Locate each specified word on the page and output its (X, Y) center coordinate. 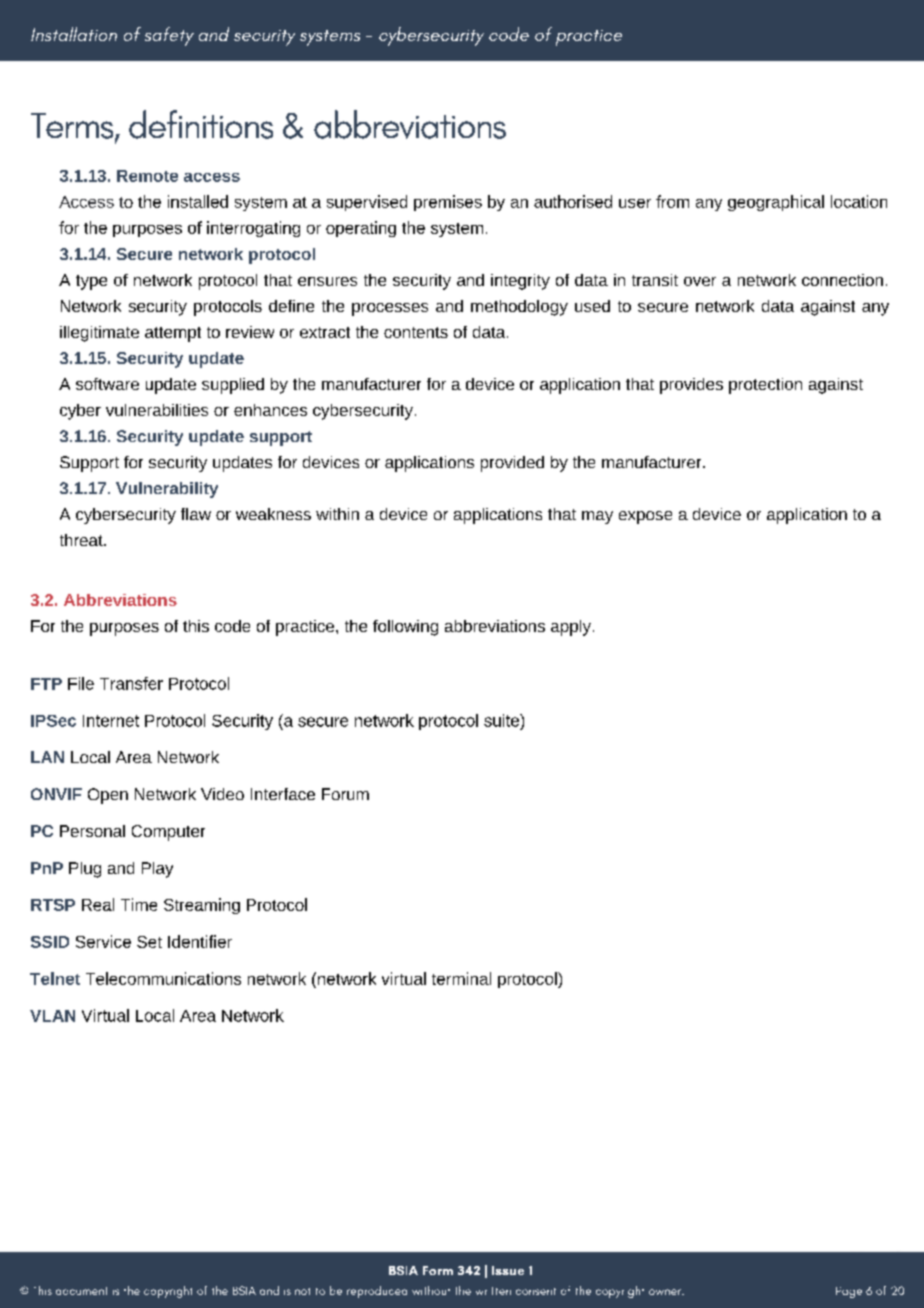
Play (157, 870)
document (81, 1291)
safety (169, 36)
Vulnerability (167, 490)
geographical (776, 203)
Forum (345, 794)
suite (502, 720)
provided (512, 464)
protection (765, 386)
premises (448, 203)
